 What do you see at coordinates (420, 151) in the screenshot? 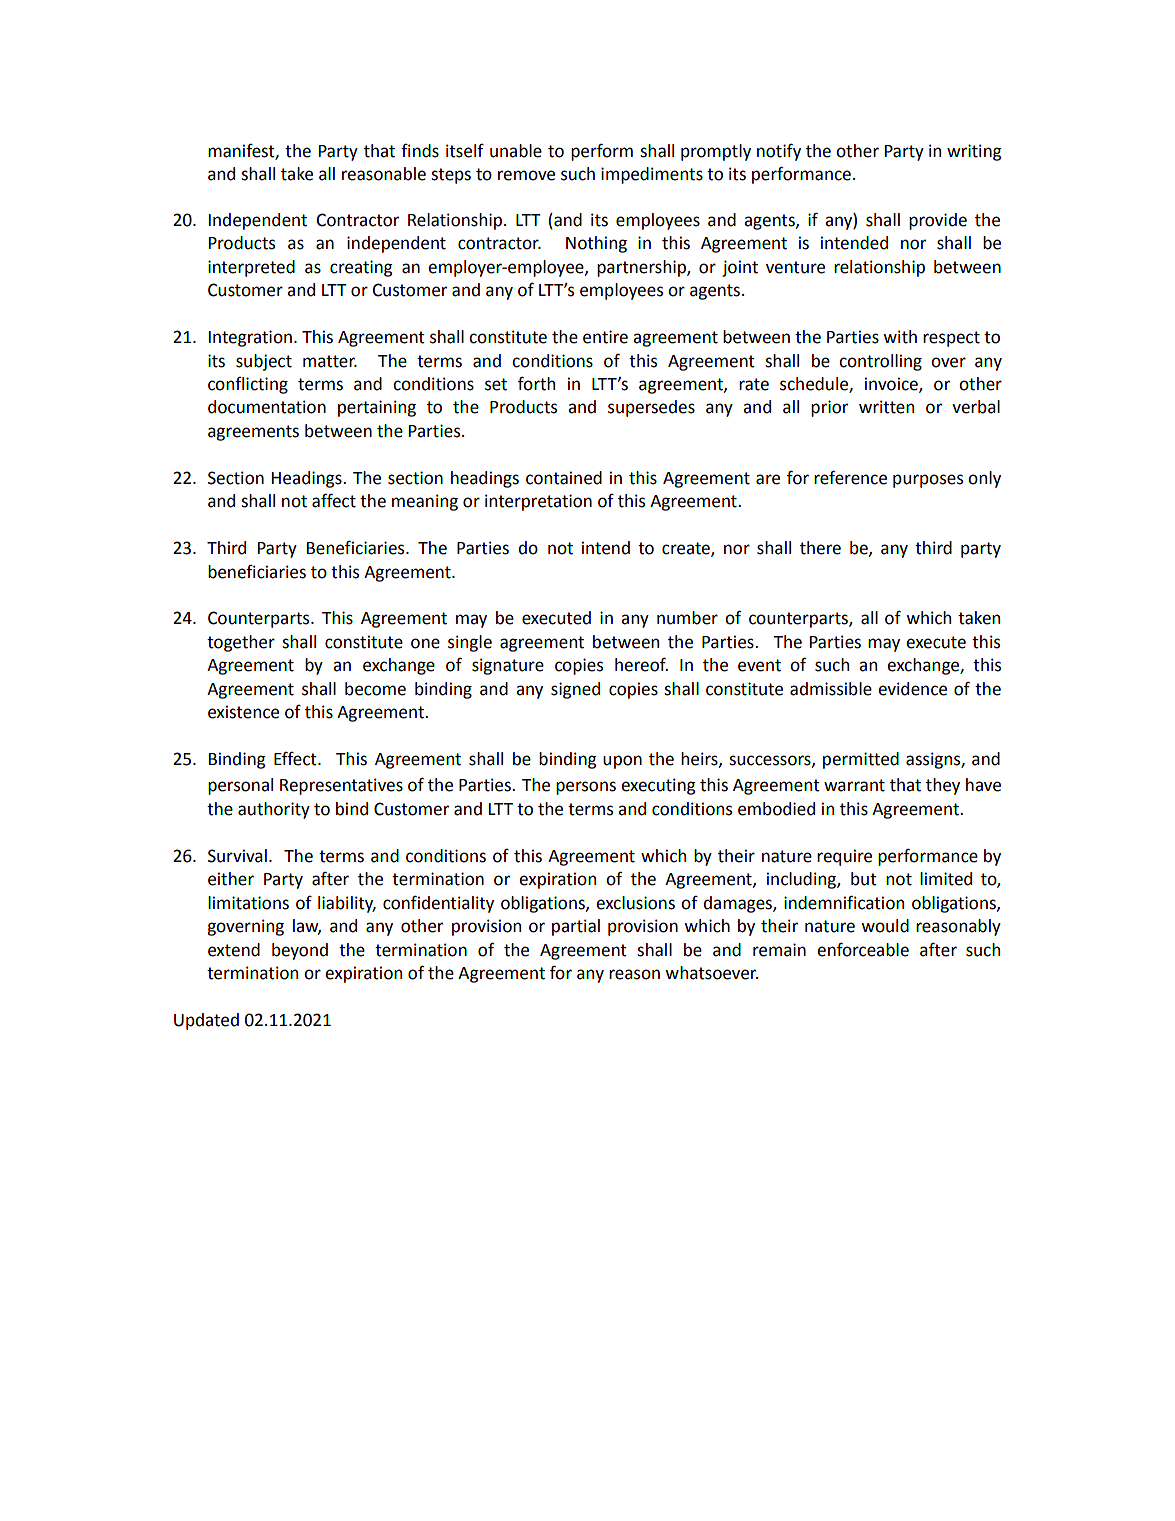
I see `finds` at bounding box center [420, 151].
